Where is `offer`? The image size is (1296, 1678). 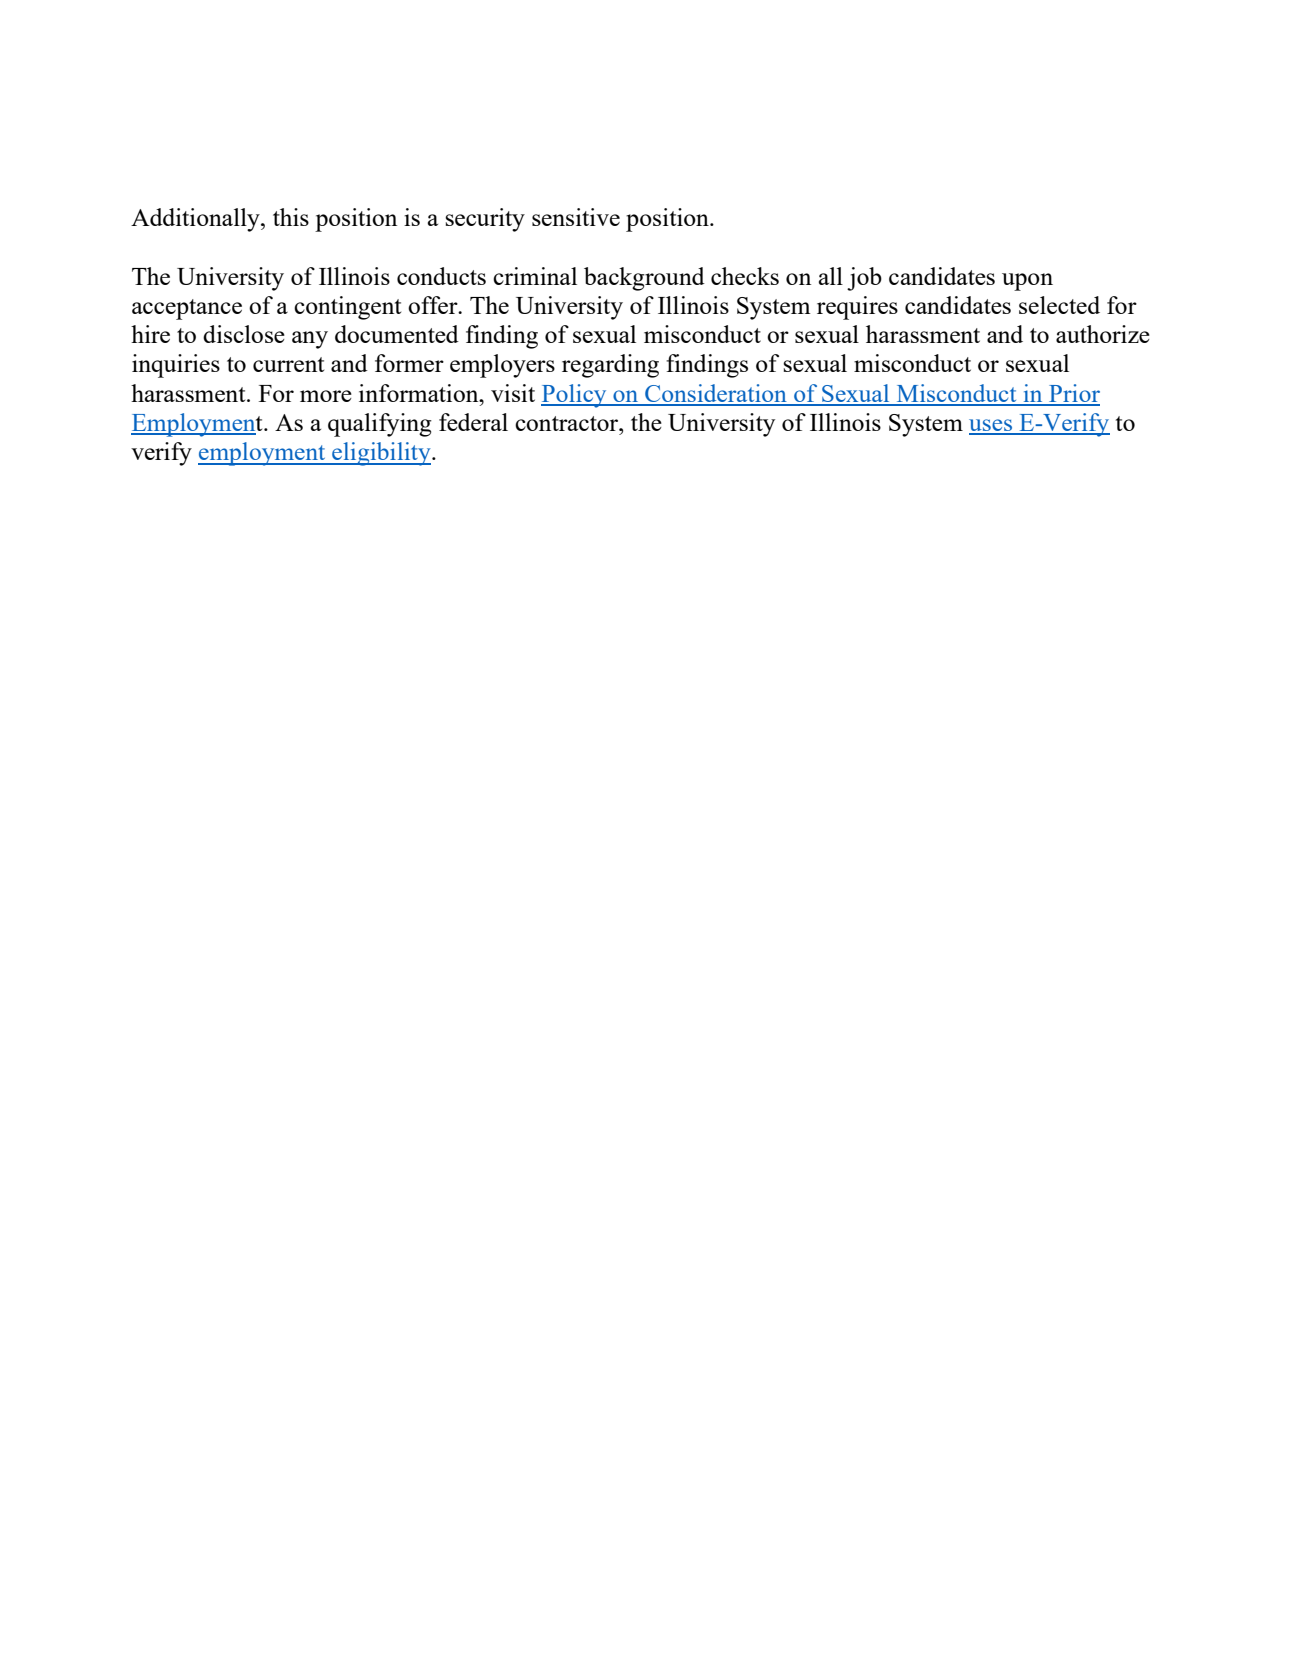 offer is located at coordinates (434, 305).
